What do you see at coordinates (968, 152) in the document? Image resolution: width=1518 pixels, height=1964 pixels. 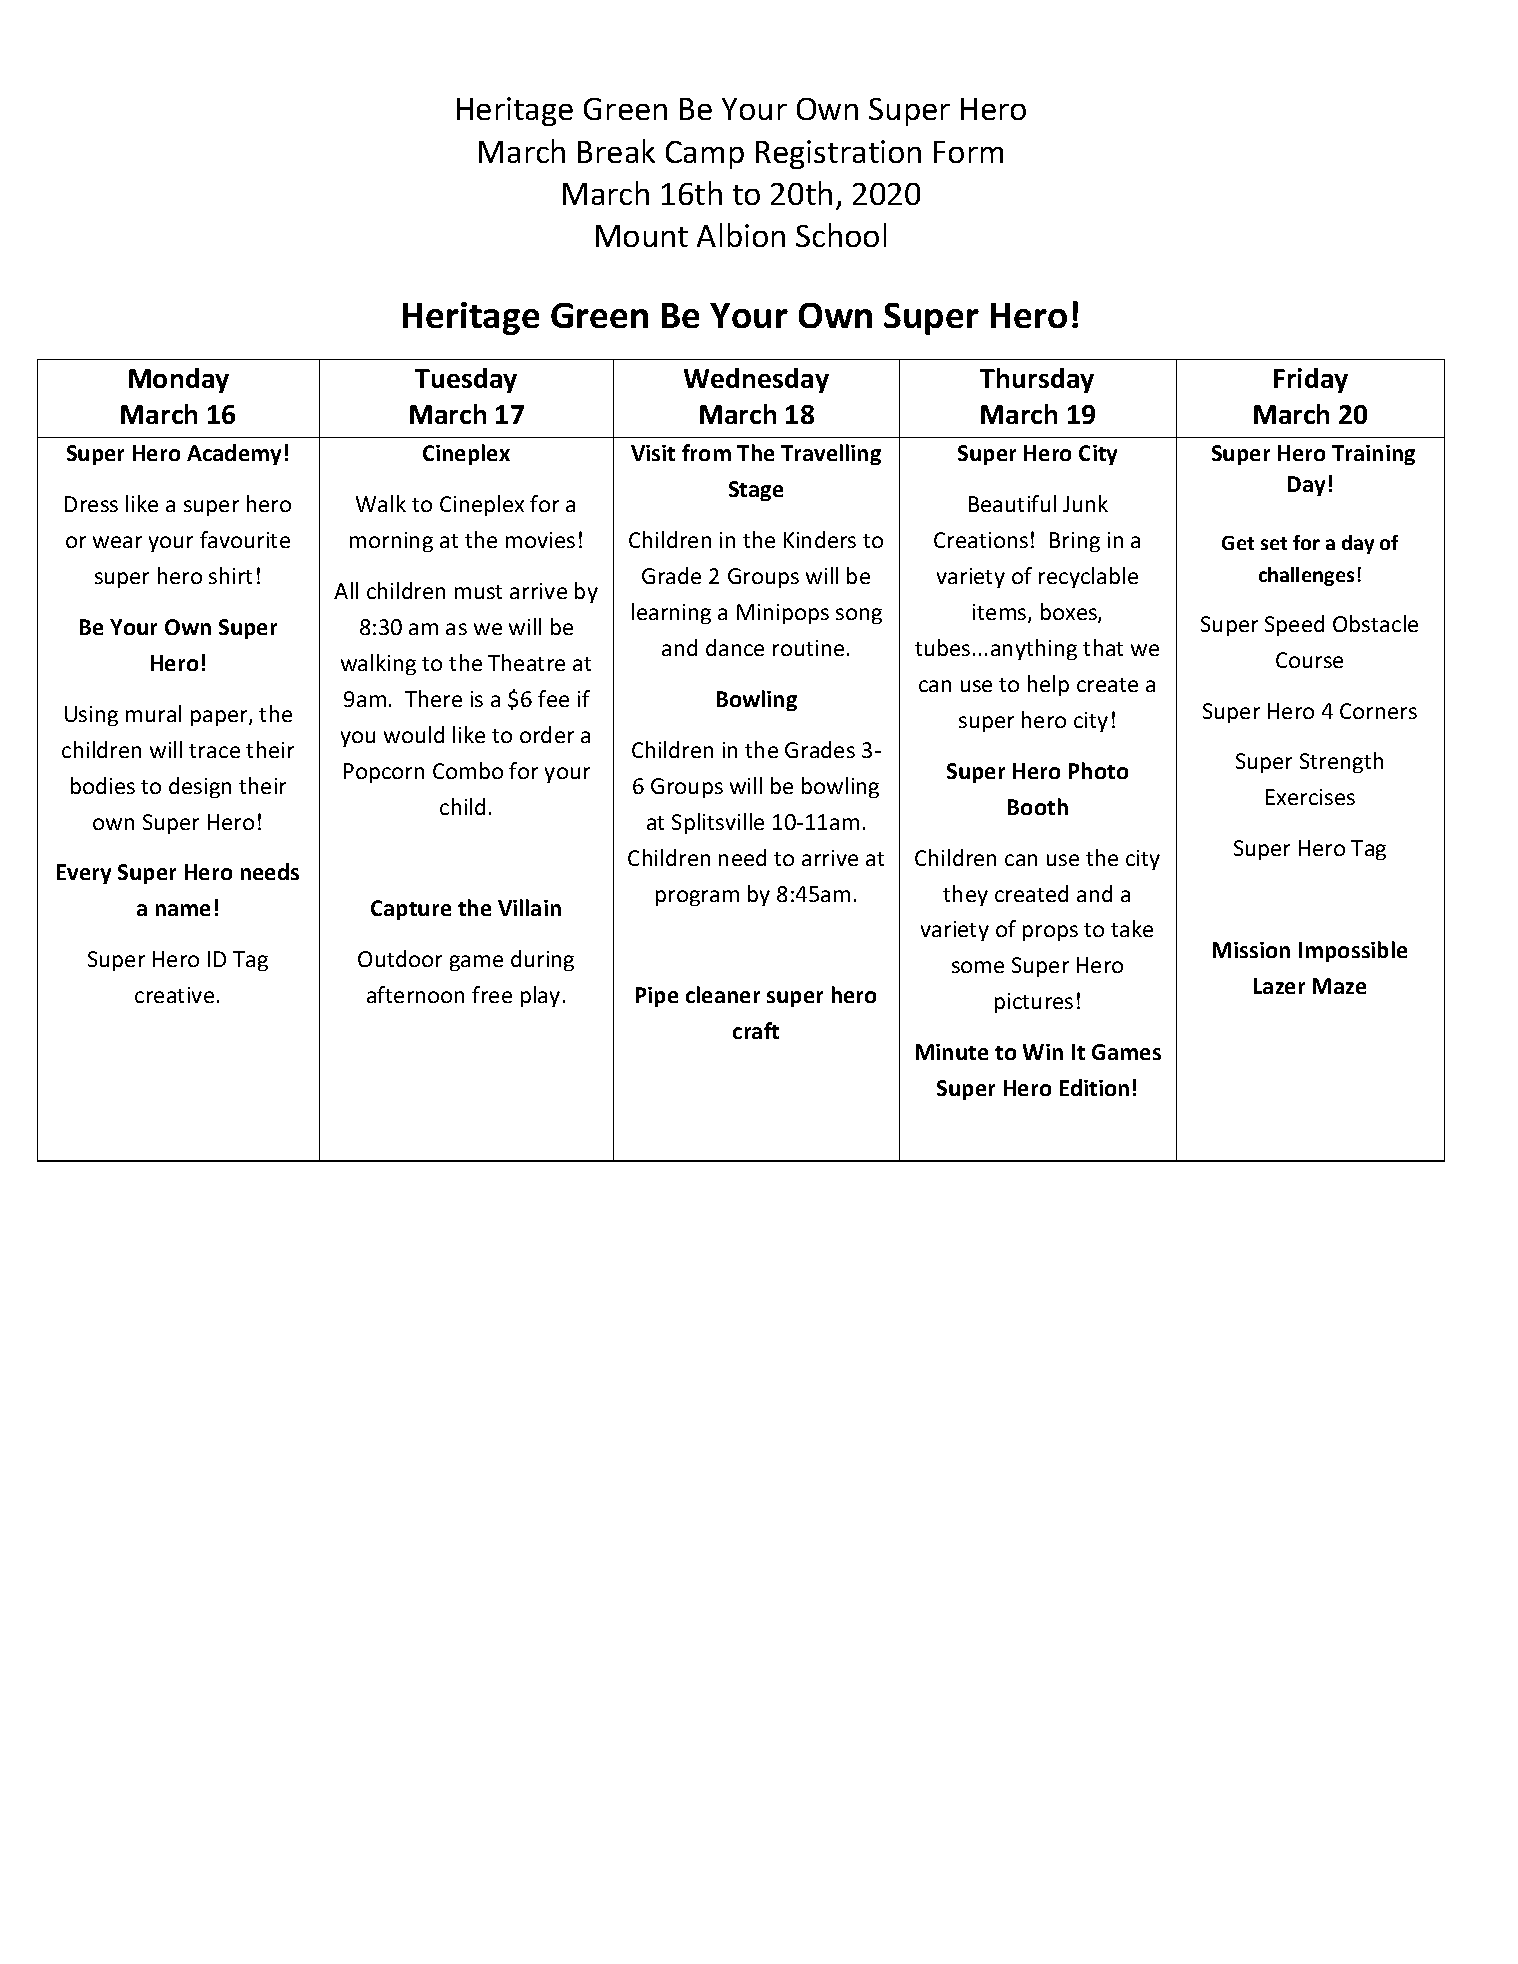 I see `Form` at bounding box center [968, 152].
